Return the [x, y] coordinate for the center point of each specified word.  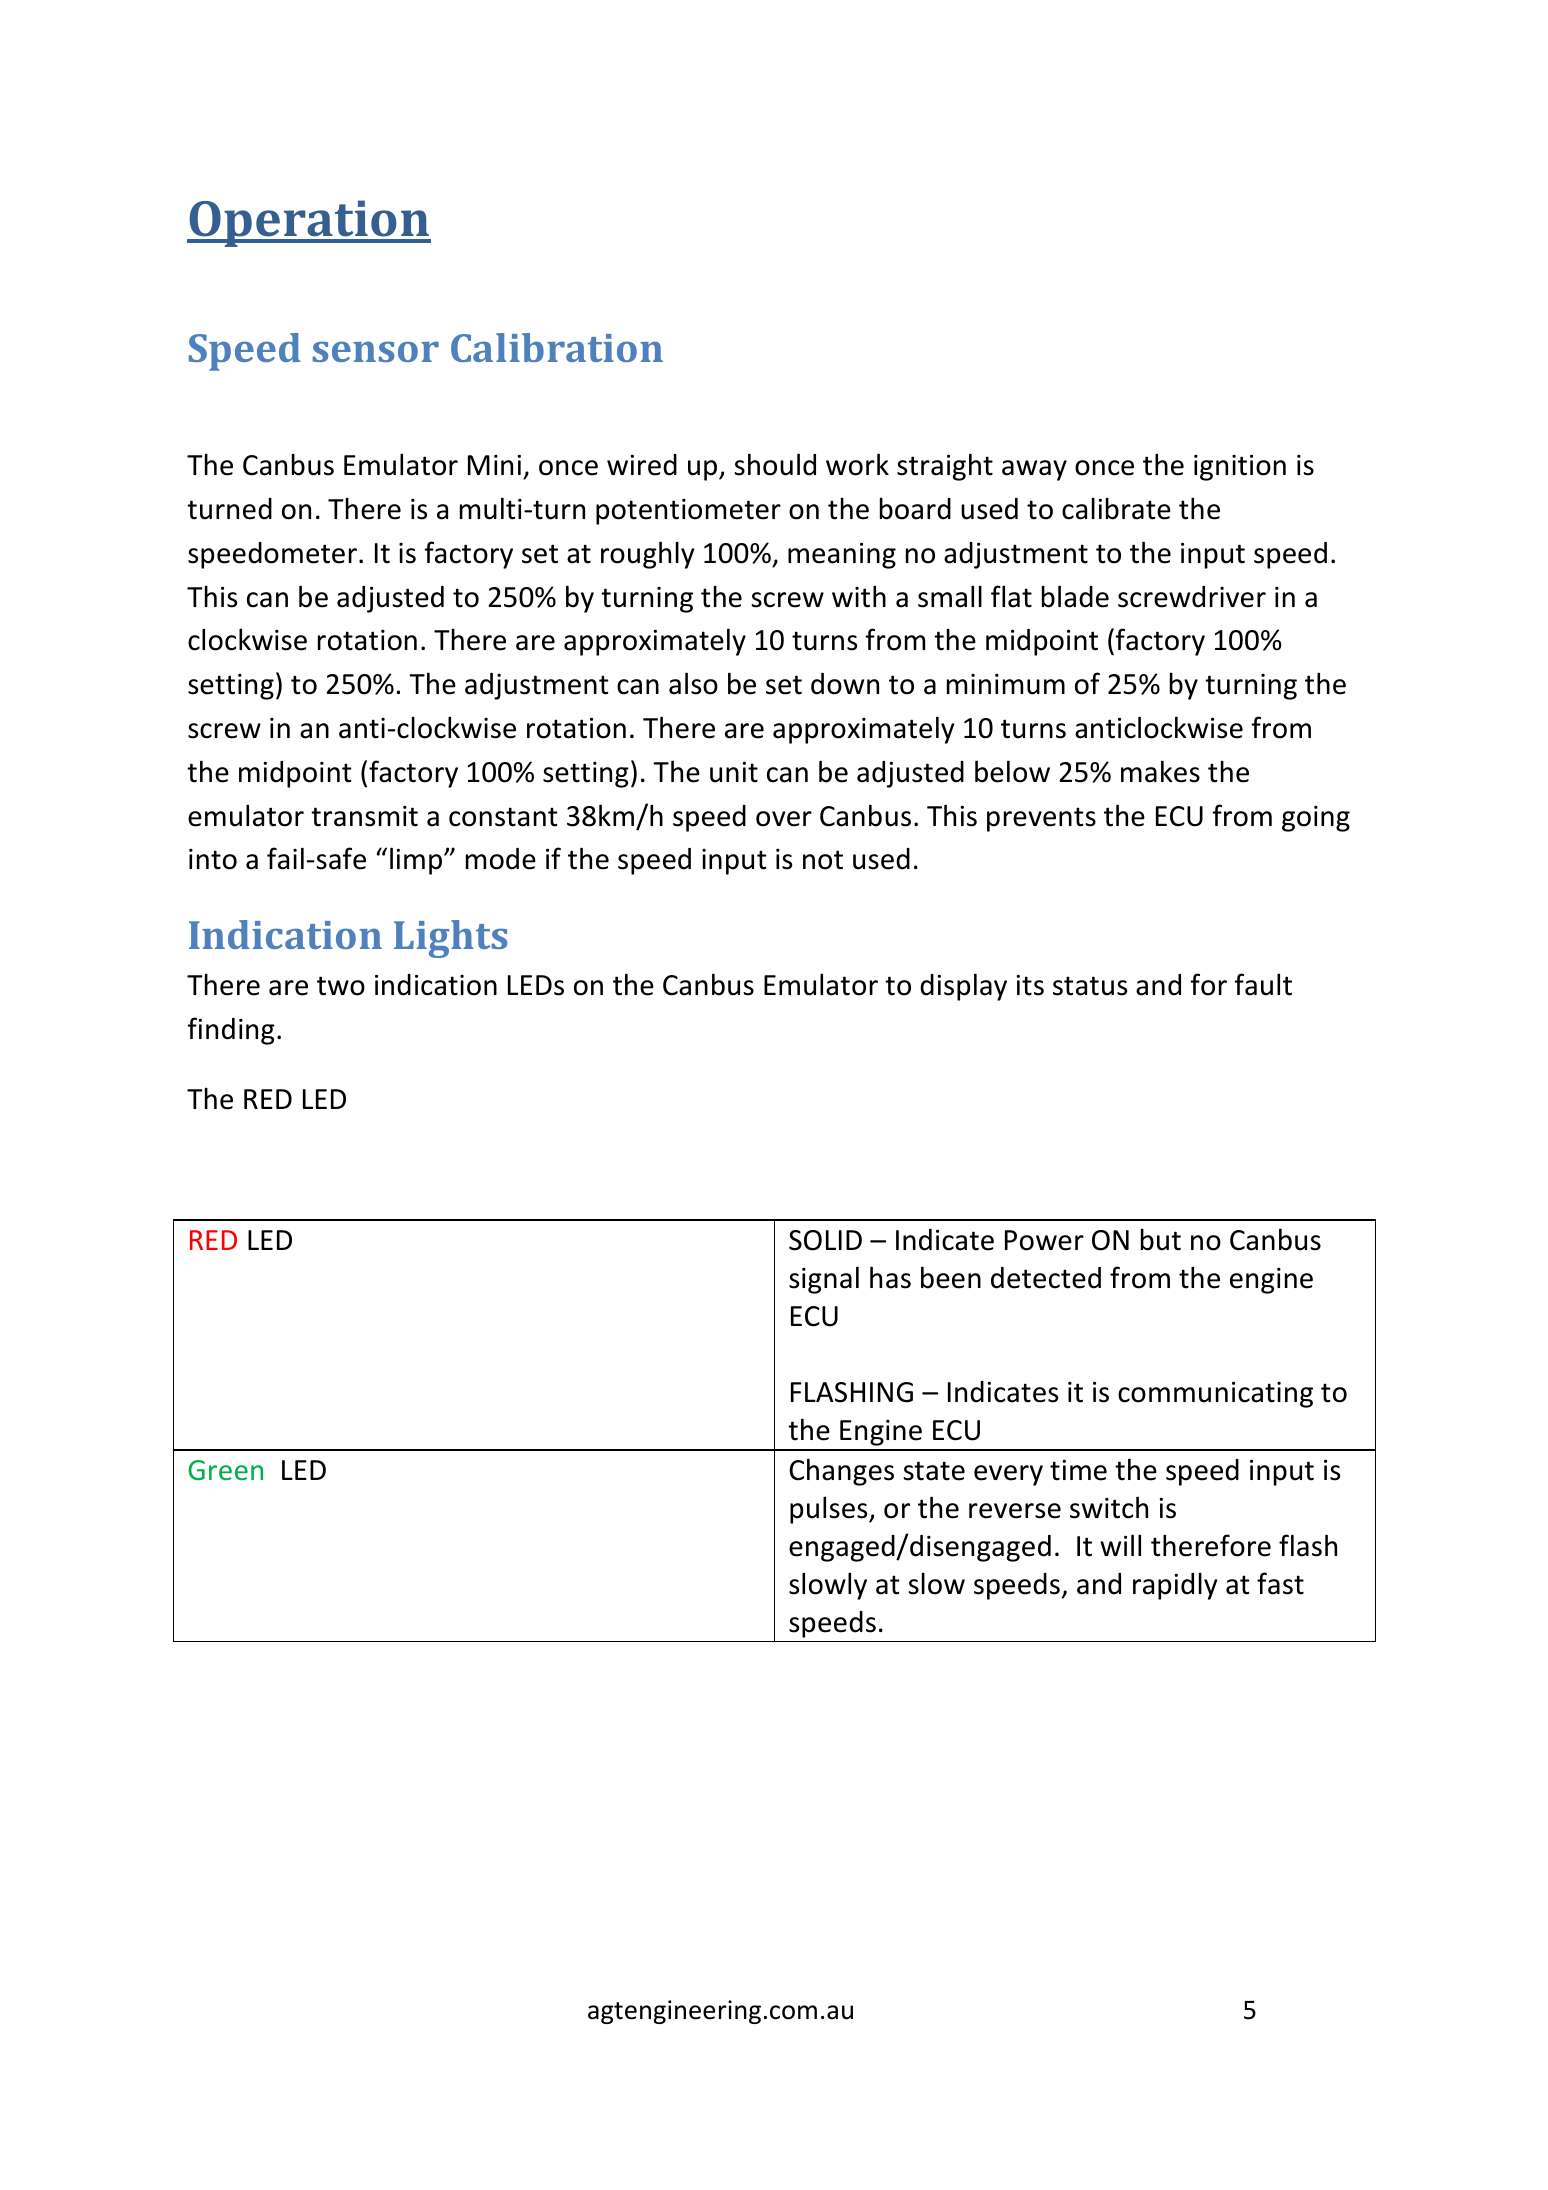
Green [225, 1470]
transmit [364, 816]
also [693, 683]
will [1120, 1545]
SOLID [825, 1240]
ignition [1240, 467]
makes [1160, 771]
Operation [309, 223]
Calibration [557, 347]
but [1161, 1240]
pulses [830, 1510]
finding [231, 1031]
